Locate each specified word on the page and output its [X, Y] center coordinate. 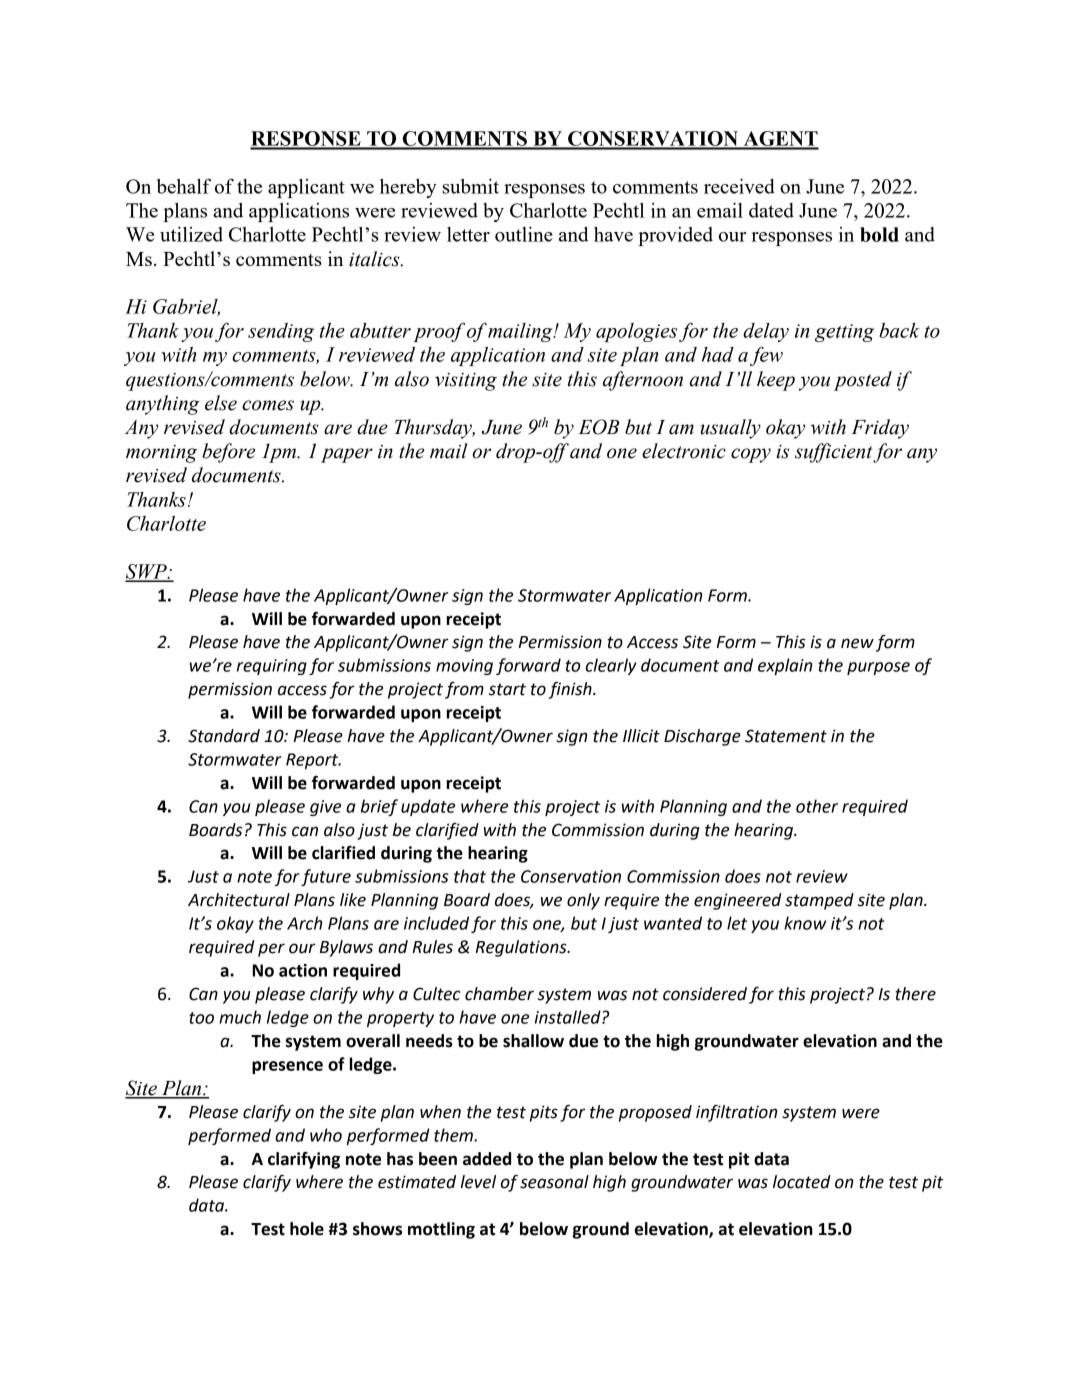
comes [268, 405]
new [857, 643]
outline [524, 234]
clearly [611, 666]
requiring [272, 667]
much [240, 1017]
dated [771, 210]
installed [569, 1017]
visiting [466, 382]
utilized [191, 234]
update [428, 807]
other [817, 806]
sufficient [834, 453]
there [915, 994]
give [325, 808]
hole [307, 1229]
